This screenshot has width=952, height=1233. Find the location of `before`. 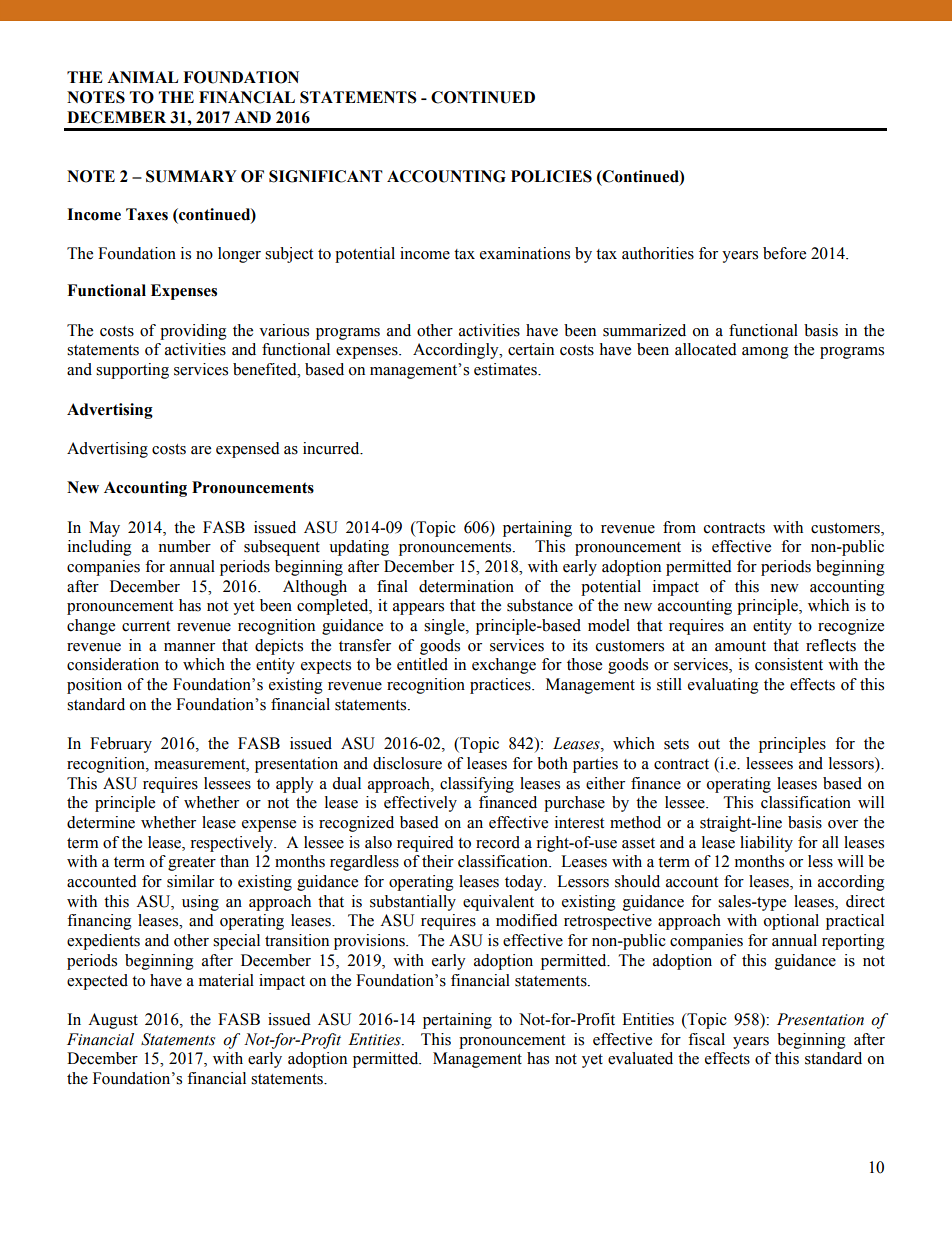

before is located at coordinates (784, 253).
